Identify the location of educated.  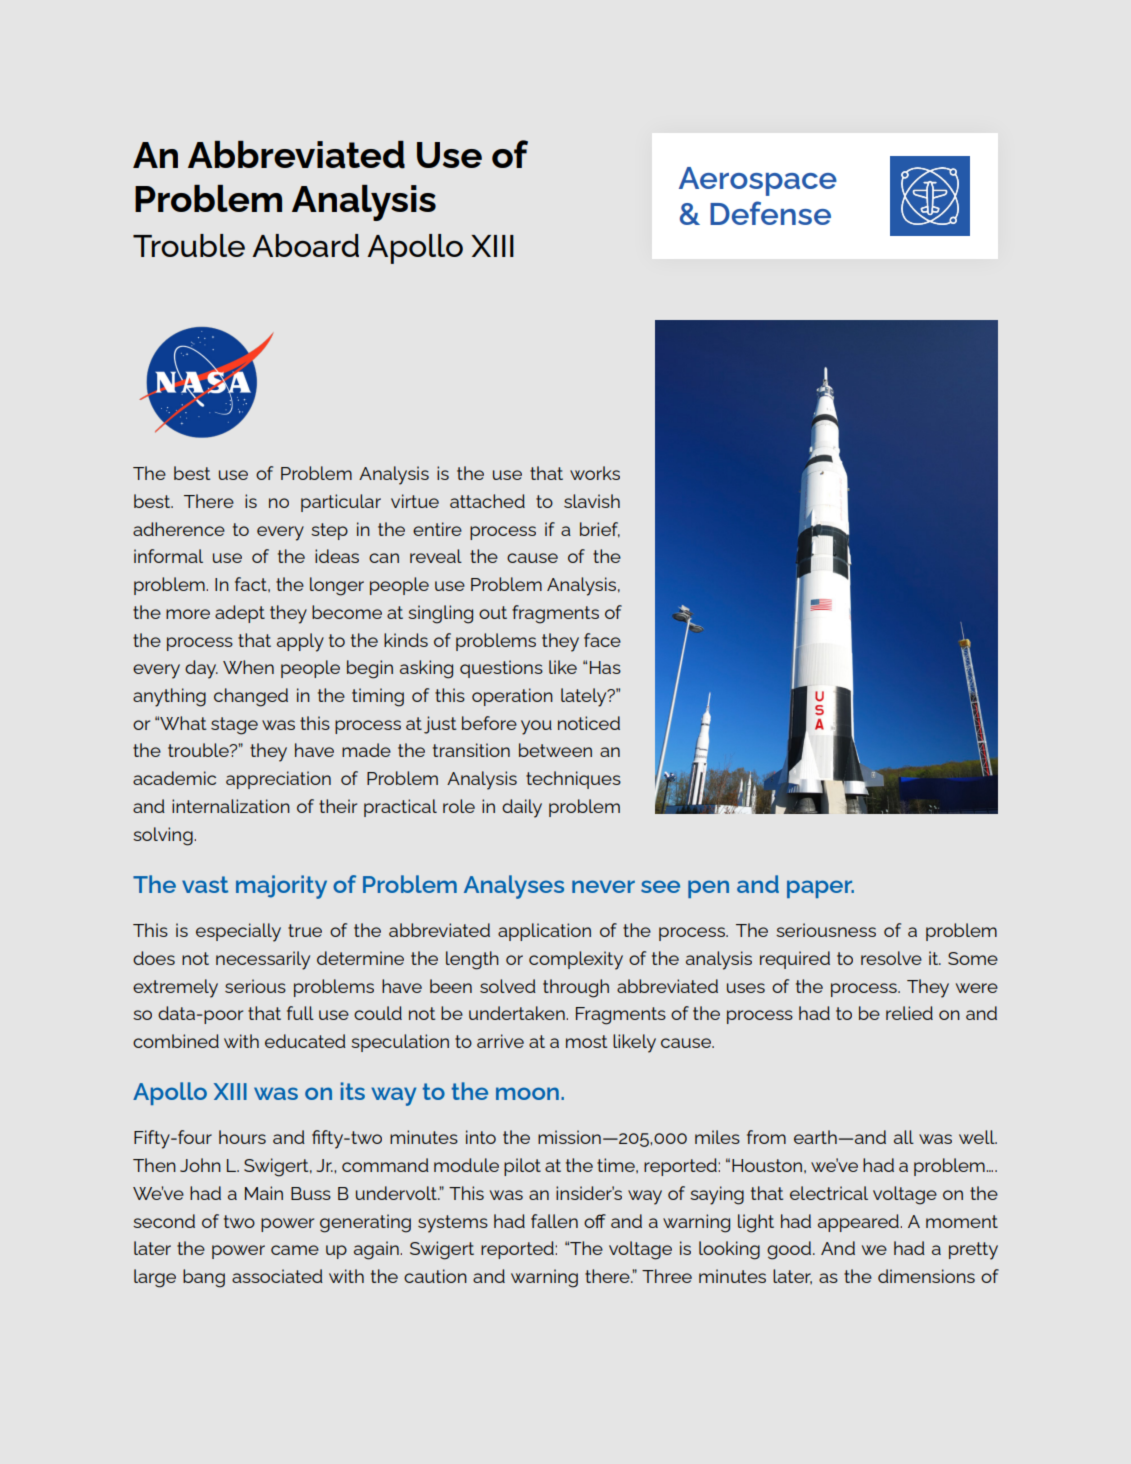
(305, 1041).
